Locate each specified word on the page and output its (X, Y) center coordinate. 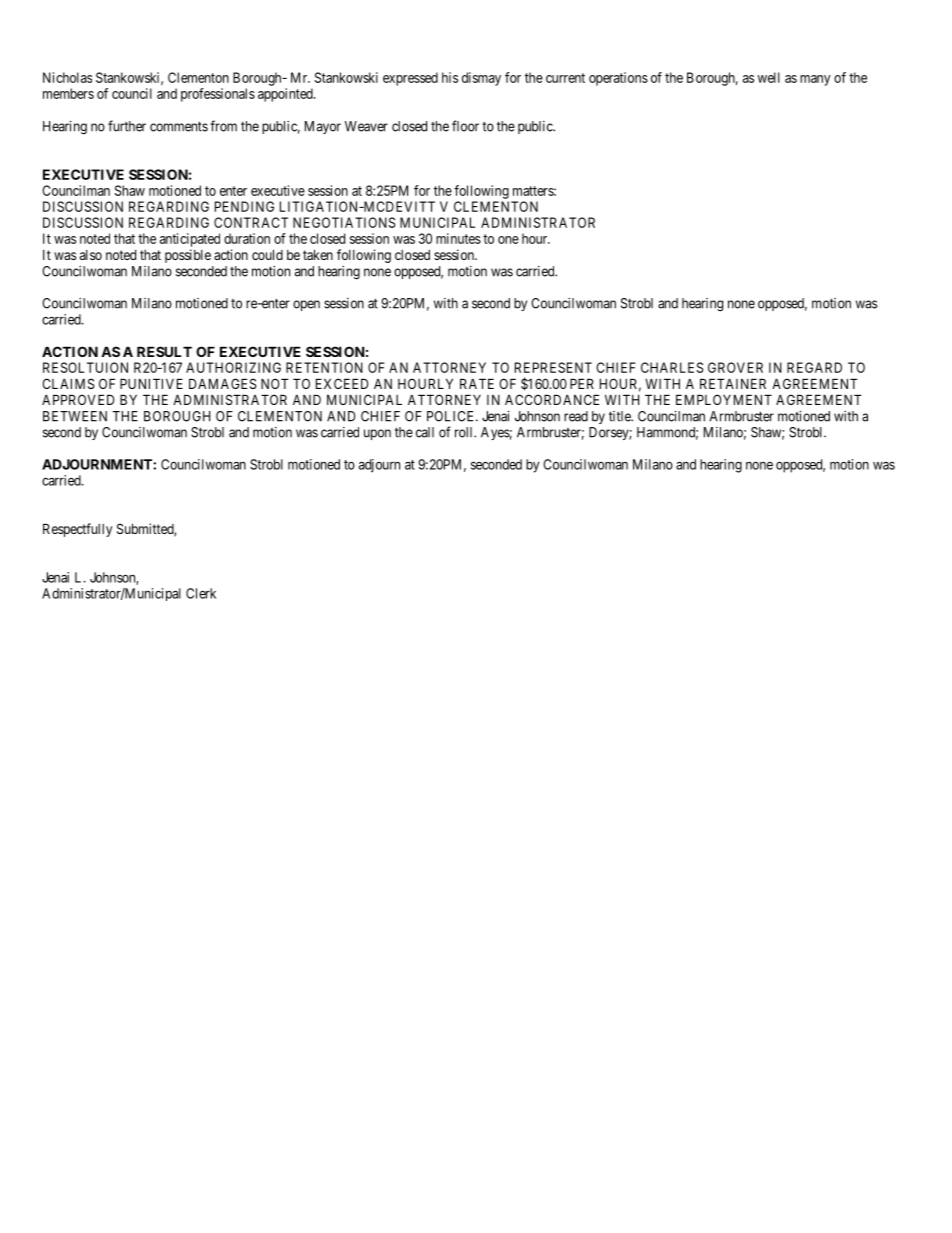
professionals (218, 95)
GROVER (735, 367)
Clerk (201, 593)
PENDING (244, 206)
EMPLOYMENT (724, 399)
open (306, 305)
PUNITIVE (151, 383)
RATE (477, 383)
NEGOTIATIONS (344, 222)
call (425, 432)
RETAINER (733, 383)
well (769, 77)
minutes (458, 238)
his (450, 77)
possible (188, 256)
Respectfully (78, 530)
